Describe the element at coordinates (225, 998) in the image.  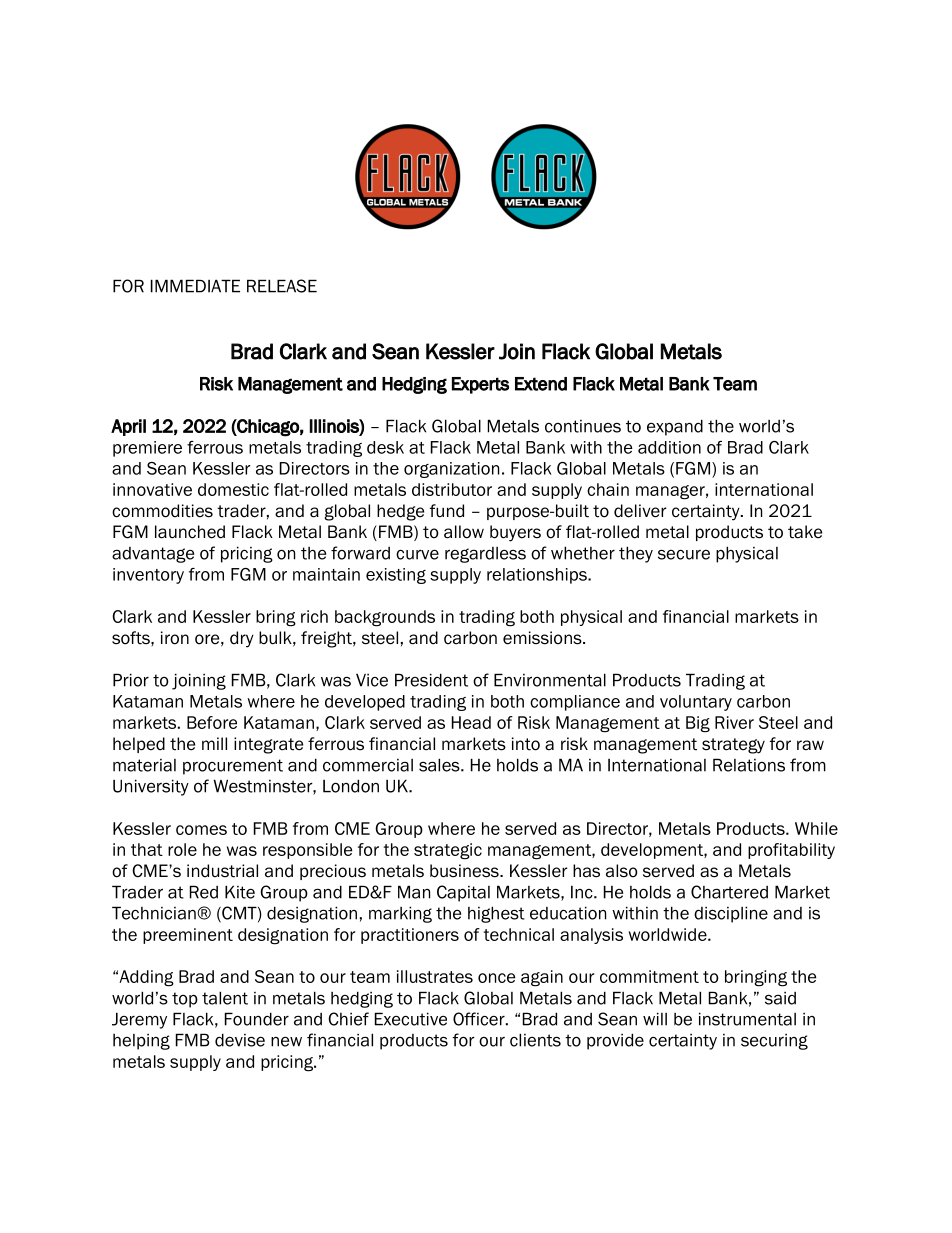
I see `talent` at that location.
